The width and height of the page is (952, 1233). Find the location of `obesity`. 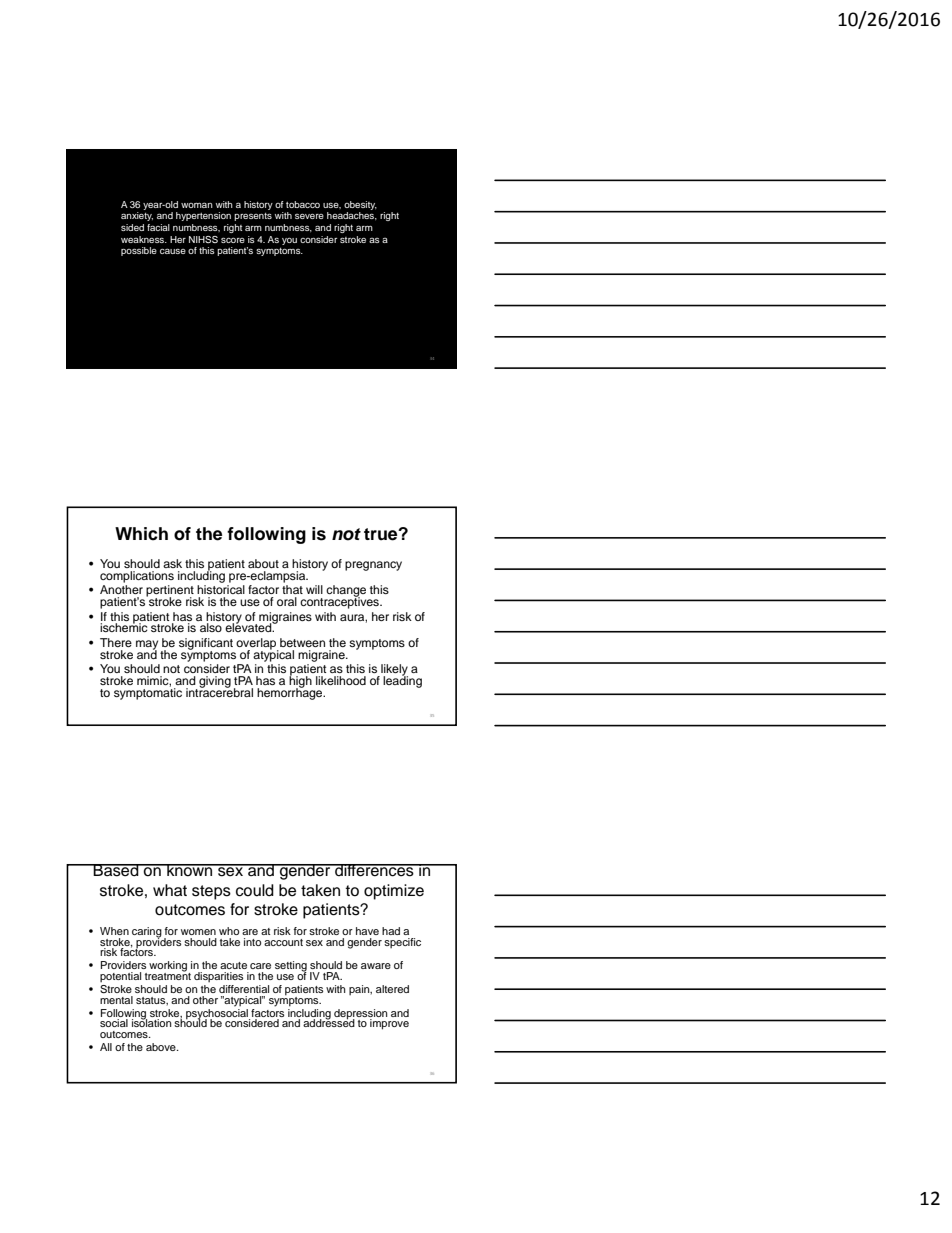

obesity is located at coordinates (360, 205).
